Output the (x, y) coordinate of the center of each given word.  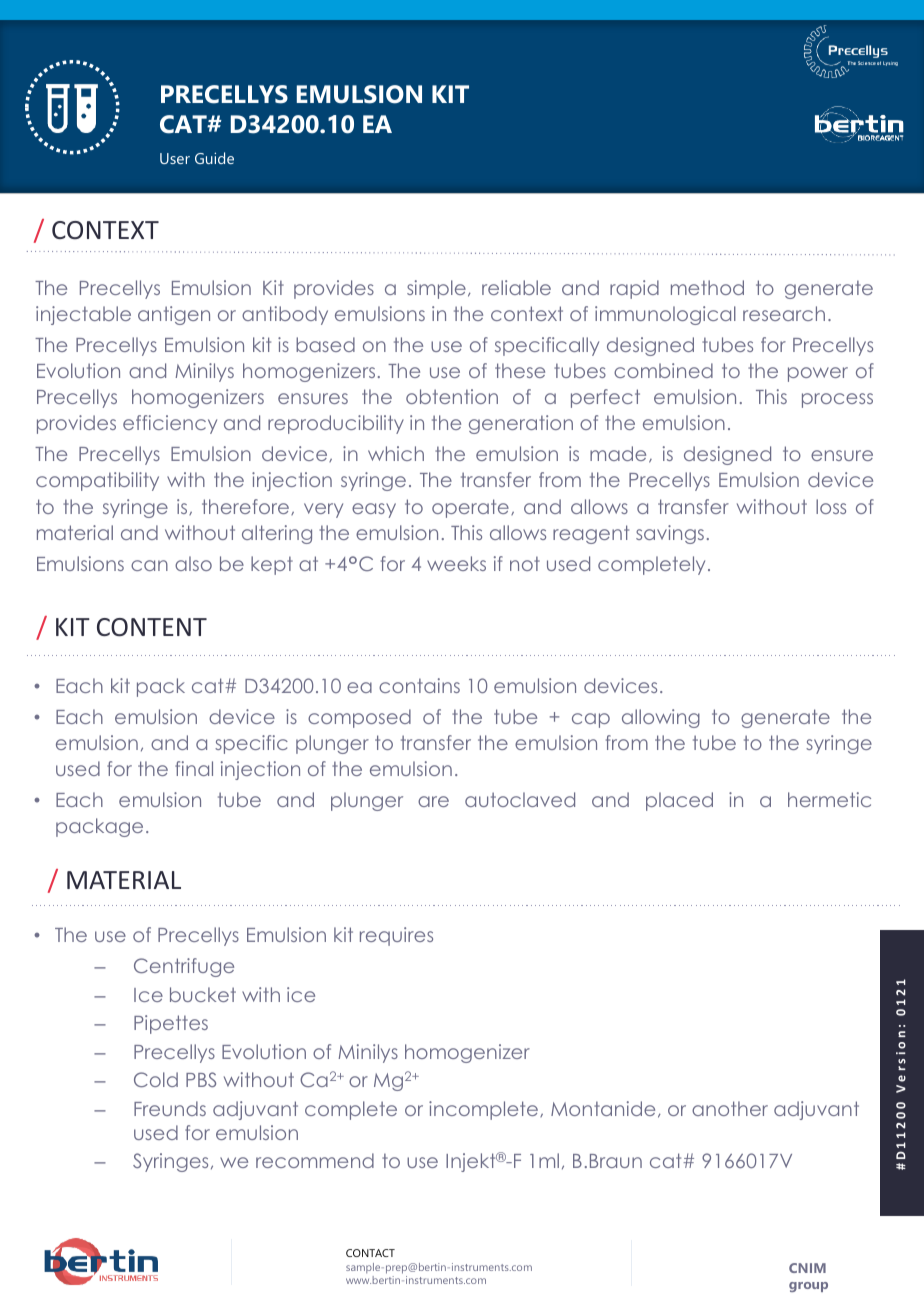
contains (419, 685)
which (396, 453)
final (194, 768)
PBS (201, 1079)
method (707, 287)
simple (436, 289)
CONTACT (370, 1253)
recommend (315, 1160)
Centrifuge (184, 967)
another (730, 1108)
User (175, 158)
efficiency (170, 424)
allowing (661, 718)
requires (396, 936)
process (837, 400)
